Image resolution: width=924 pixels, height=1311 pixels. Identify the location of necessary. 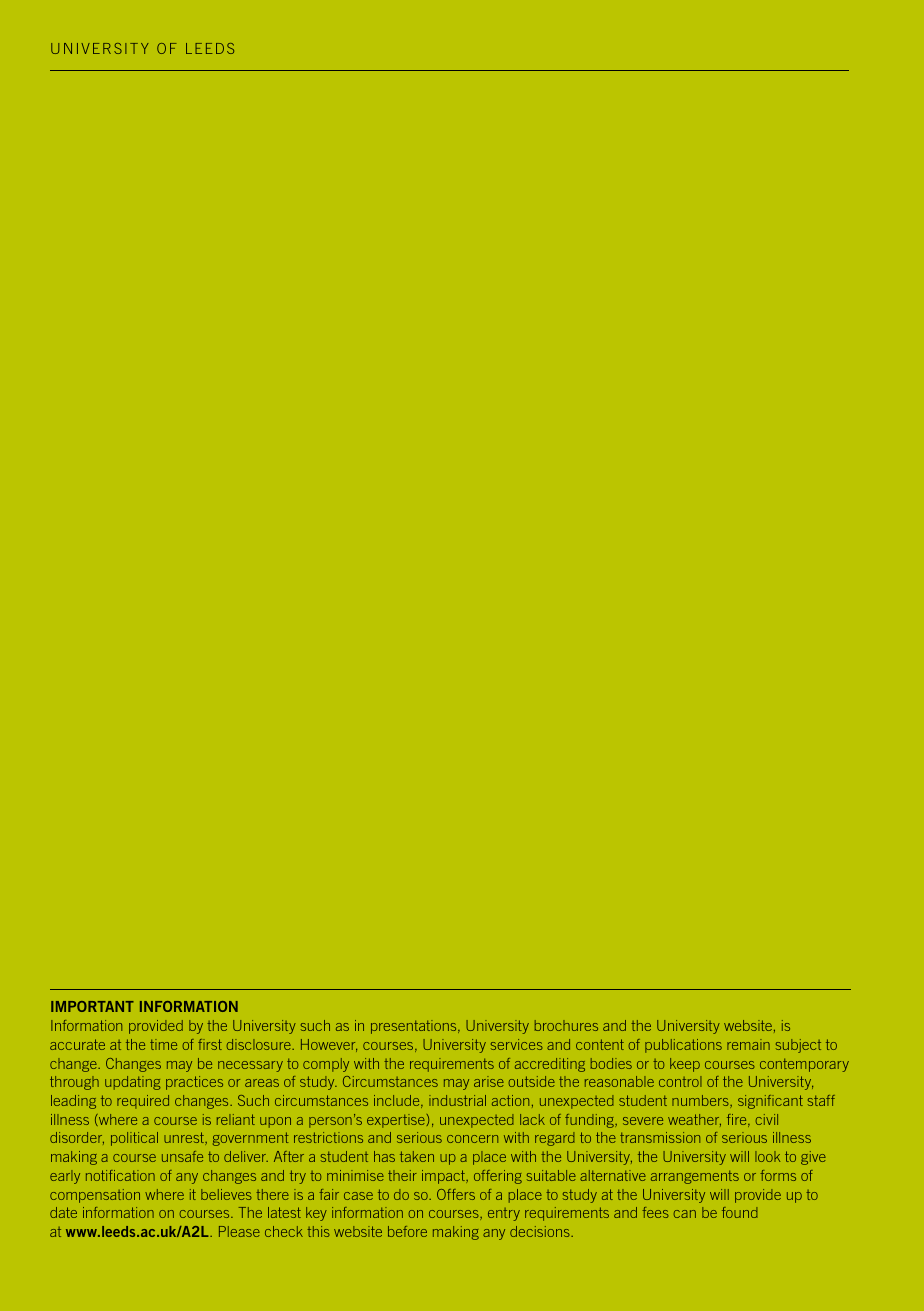
(250, 1066).
